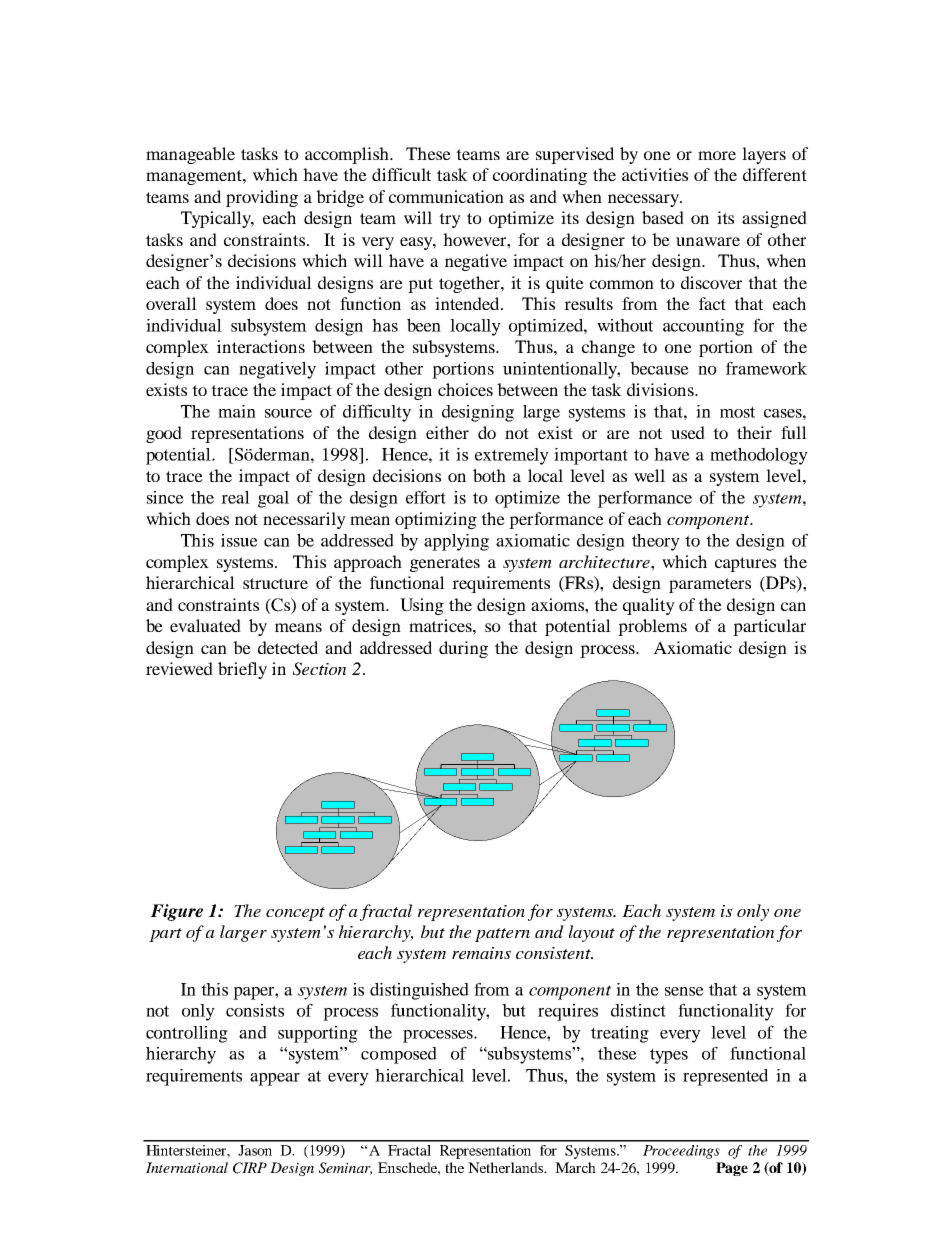  I want to click on communication, so click(446, 196).
